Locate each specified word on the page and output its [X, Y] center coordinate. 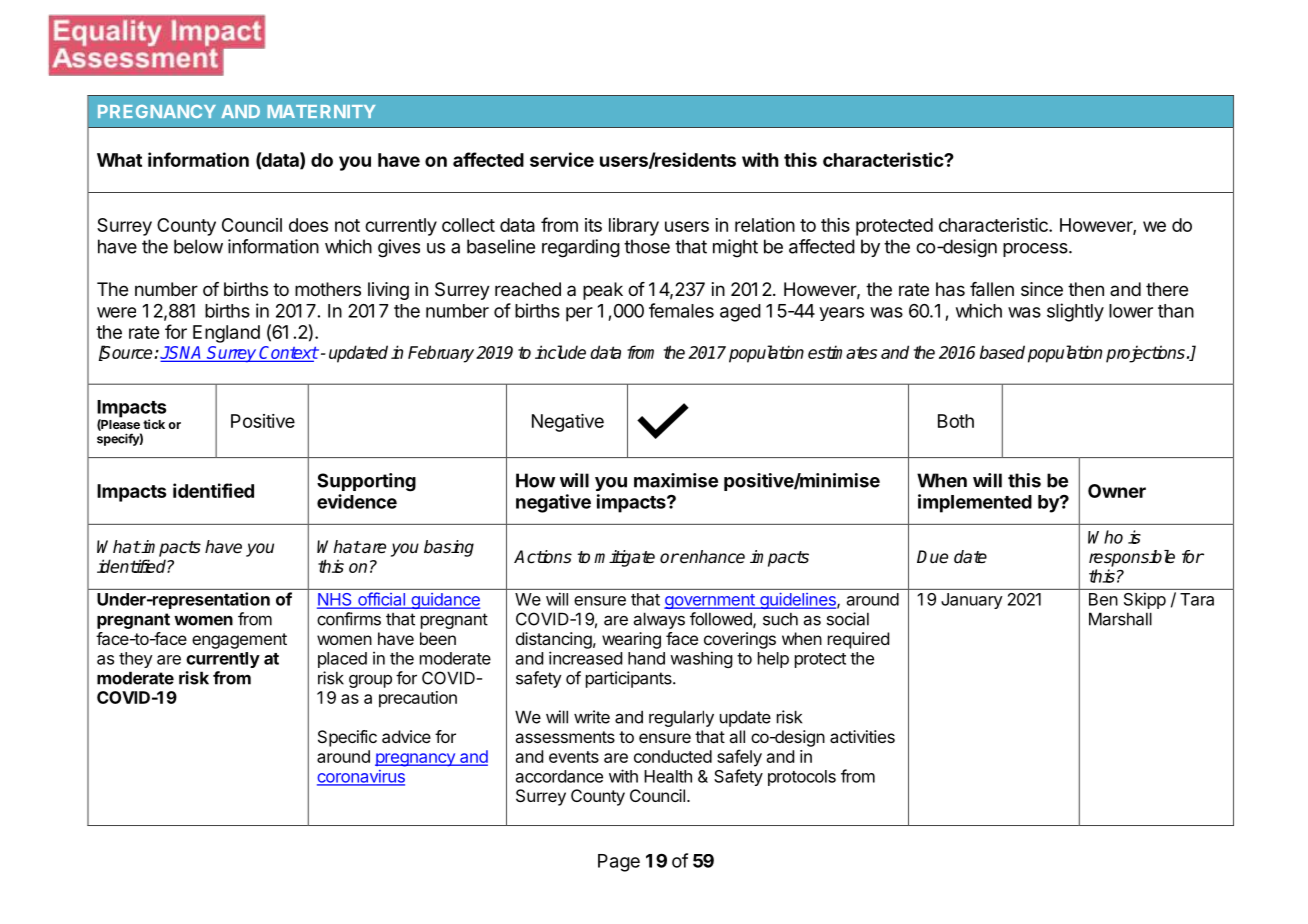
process [1036, 250]
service [562, 159]
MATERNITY [321, 111]
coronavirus [361, 777]
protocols [802, 778]
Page [619, 863]
